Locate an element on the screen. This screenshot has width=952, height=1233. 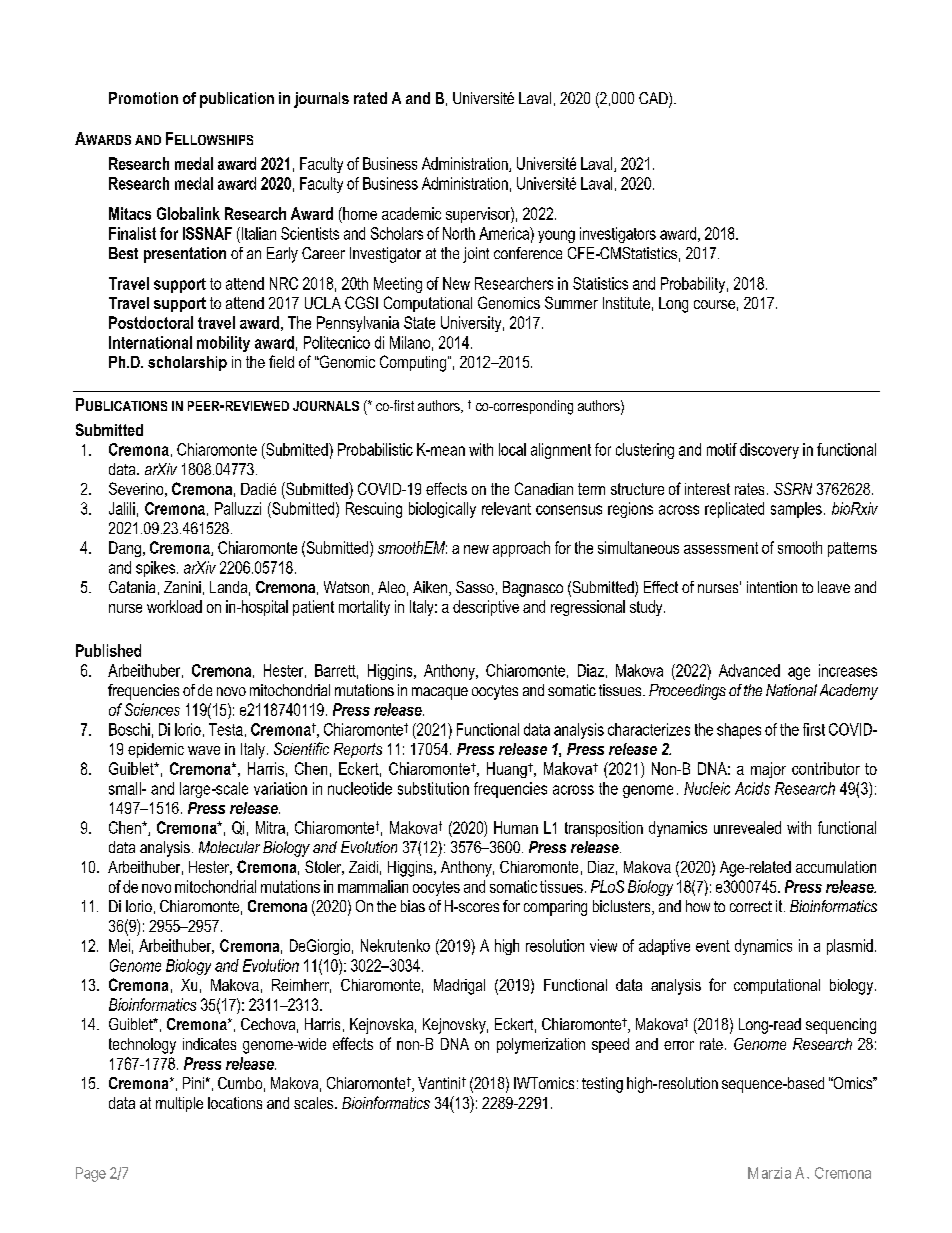
Dang is located at coordinates (125, 549).
